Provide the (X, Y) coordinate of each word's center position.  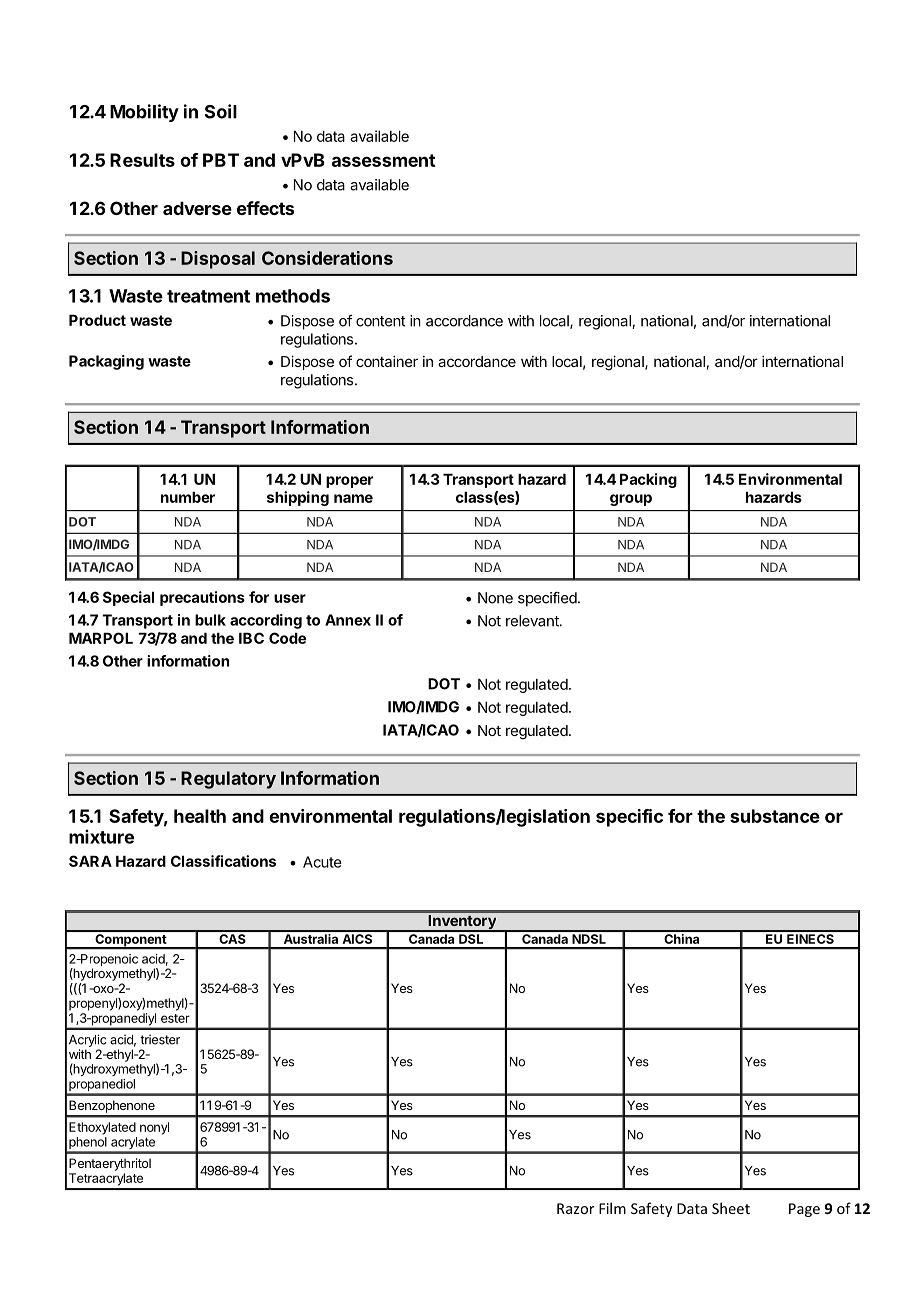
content (380, 321)
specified (547, 599)
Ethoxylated (102, 1128)
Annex (348, 620)
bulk (210, 620)
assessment (383, 160)
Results (142, 160)
